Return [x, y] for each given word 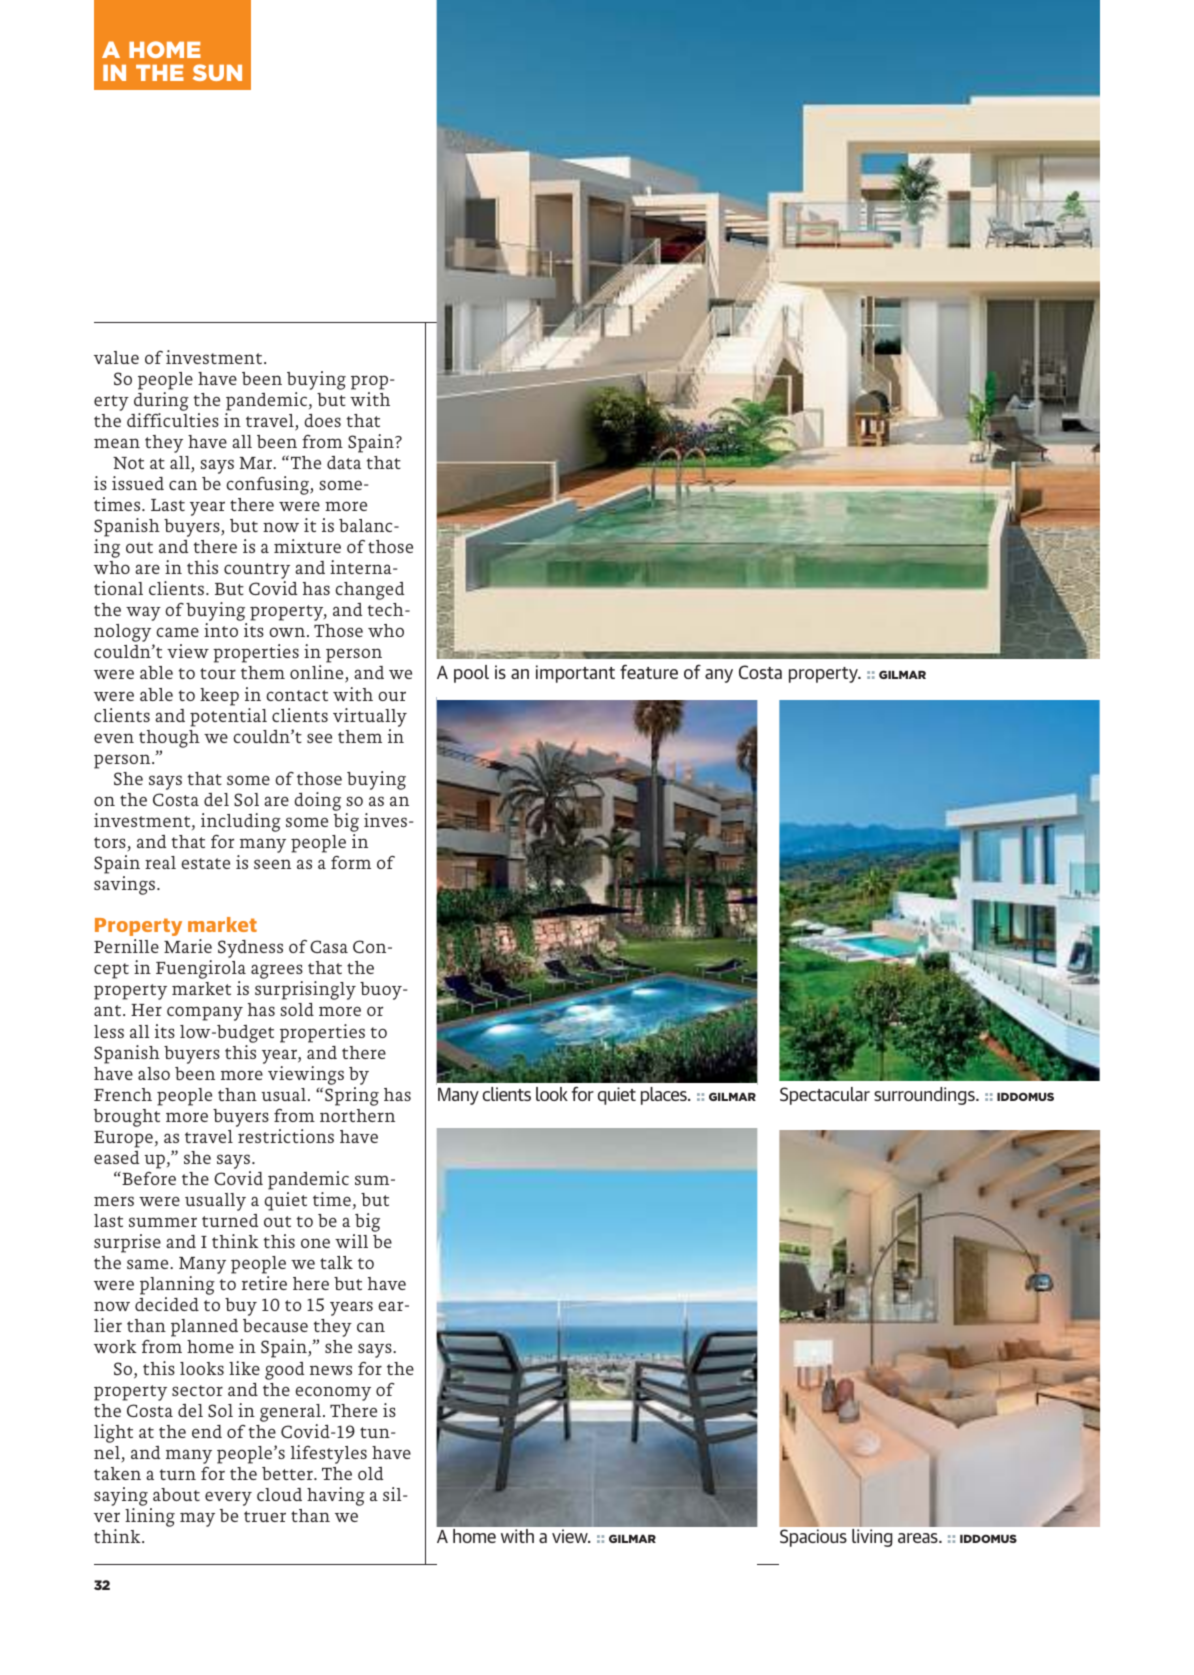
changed [370, 591]
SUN [217, 72]
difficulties [173, 420]
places [665, 1096]
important [575, 674]
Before [148, 1178]
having [336, 1496]
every [228, 1498]
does [322, 420]
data [344, 462]
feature [649, 671]
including [241, 822]
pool [471, 674]
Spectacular [825, 1096]
